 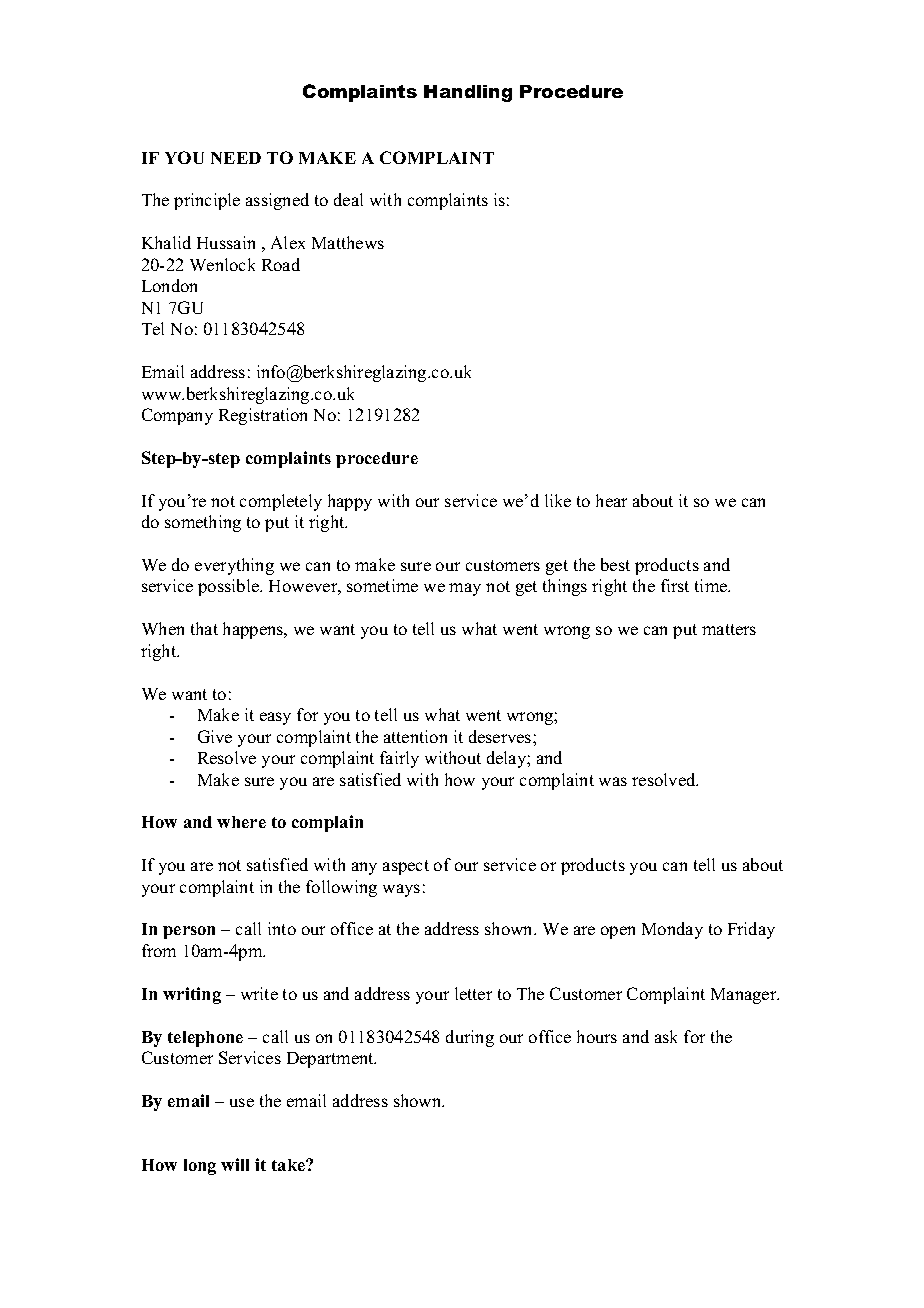 What do you see at coordinates (666, 1036) in the screenshot?
I see `ask` at bounding box center [666, 1036].
